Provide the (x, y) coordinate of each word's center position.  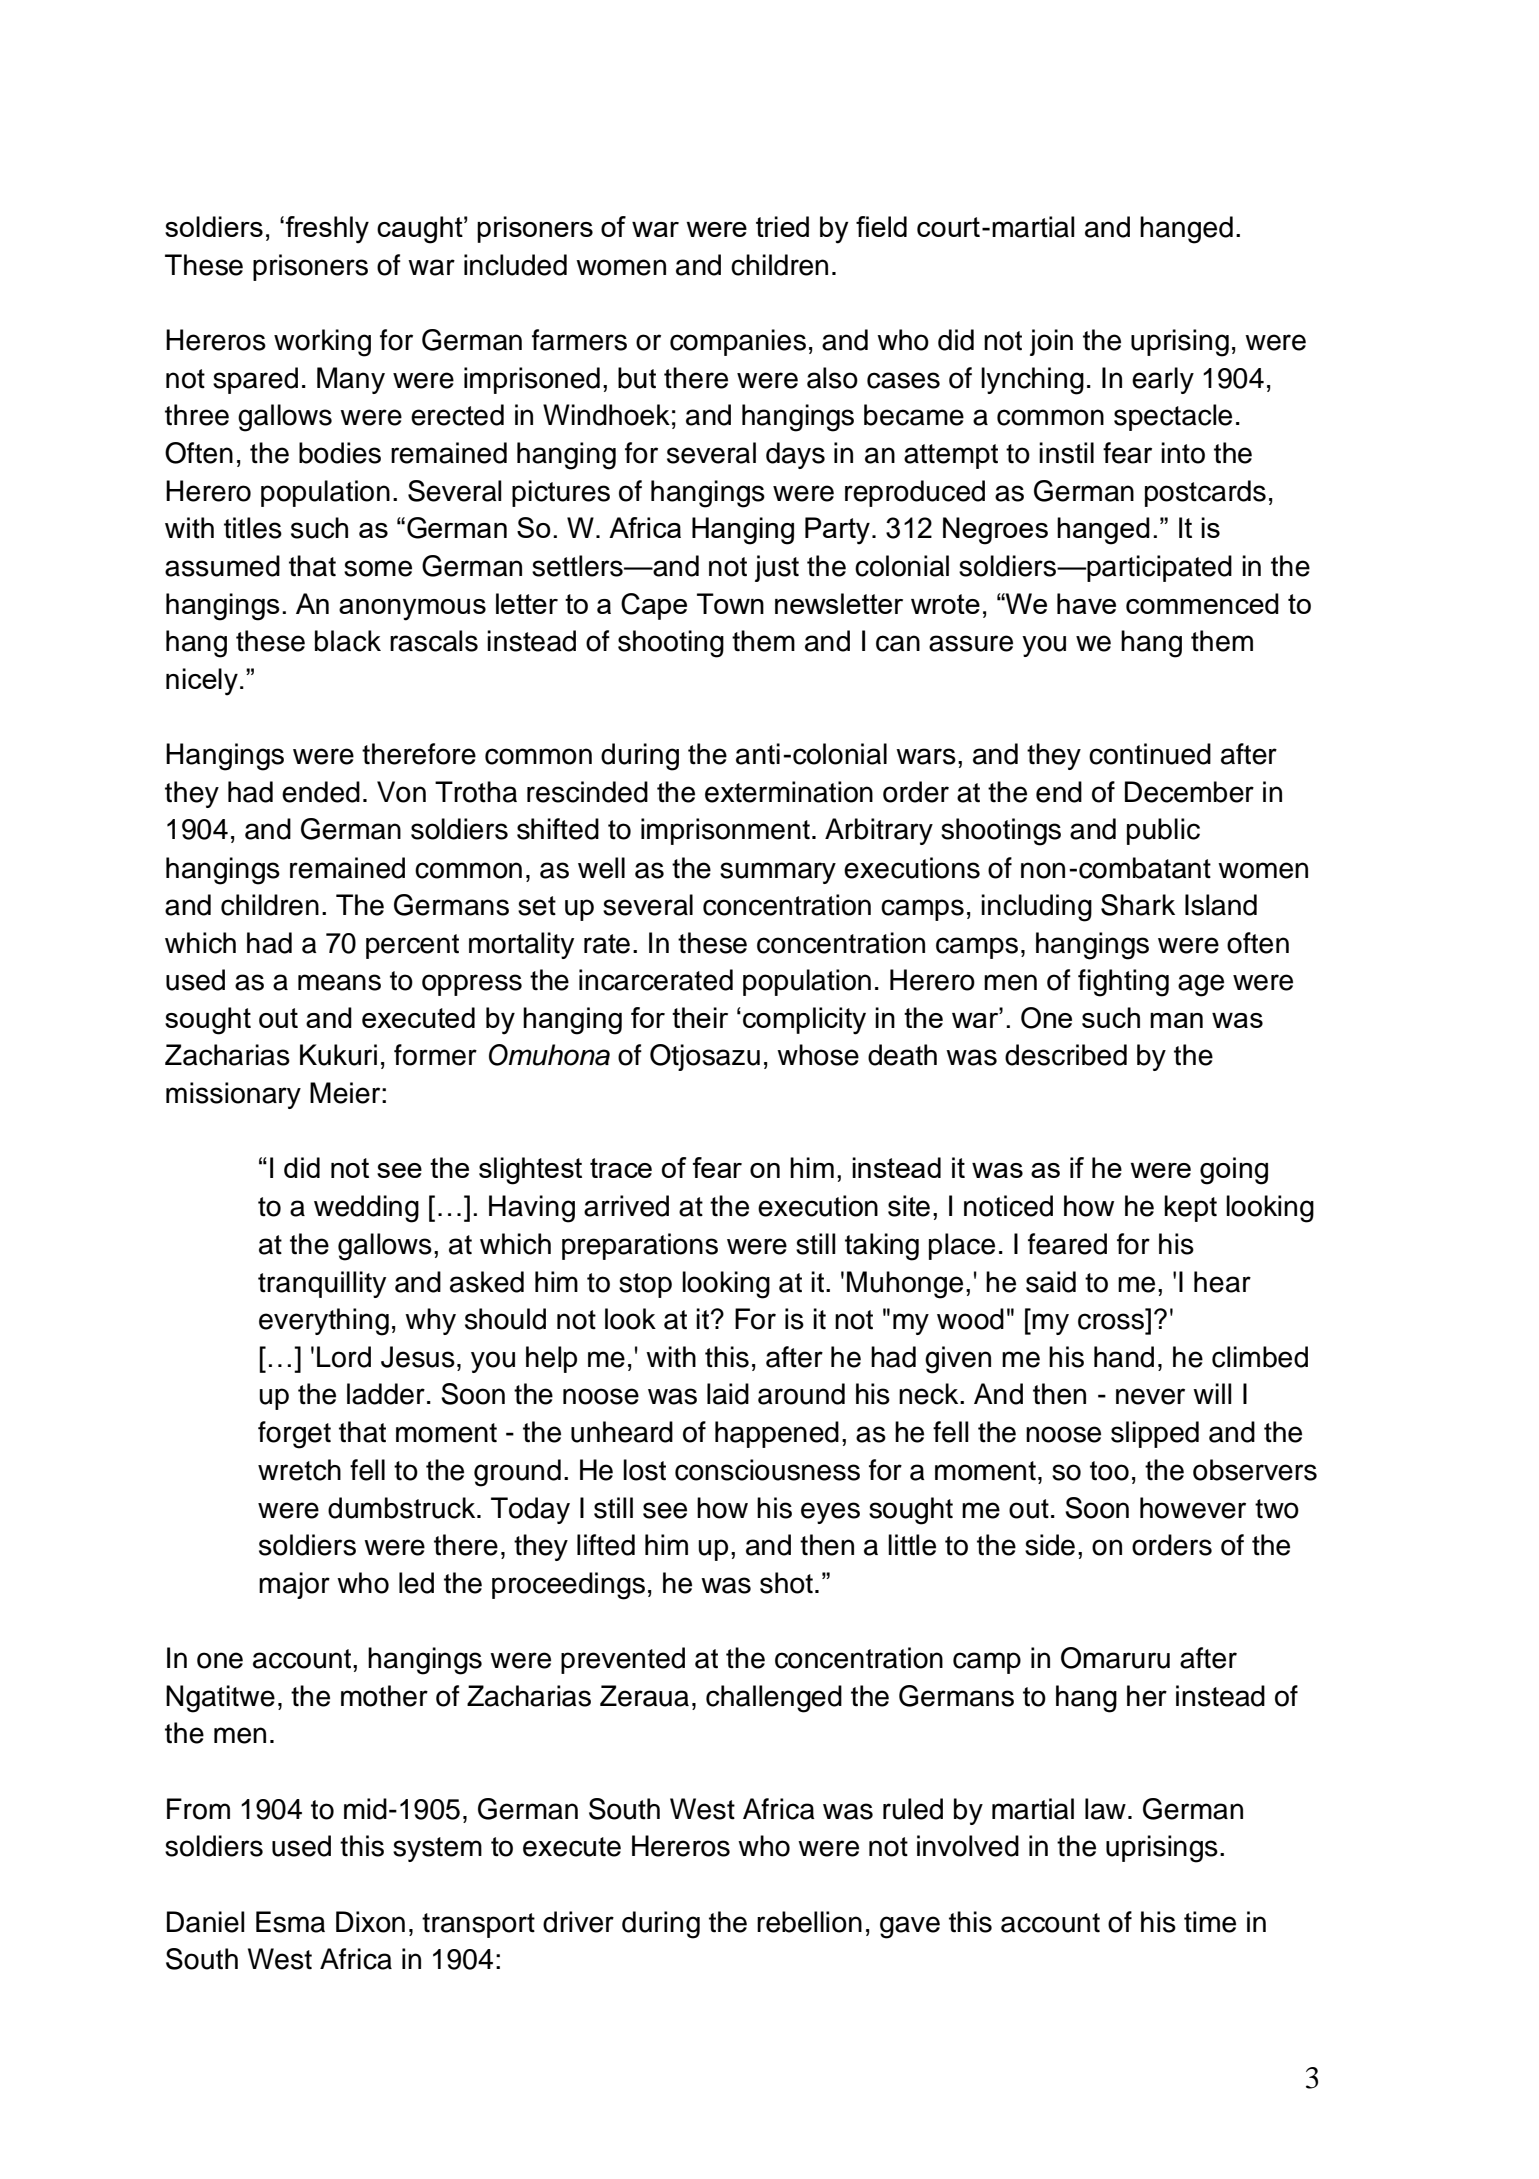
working (322, 343)
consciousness (767, 1470)
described (1066, 1055)
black (348, 641)
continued (1150, 754)
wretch (299, 1470)
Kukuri (338, 1055)
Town (730, 603)
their (700, 1017)
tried (782, 226)
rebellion (809, 1922)
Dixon (370, 1922)
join (1051, 342)
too (1109, 1471)
